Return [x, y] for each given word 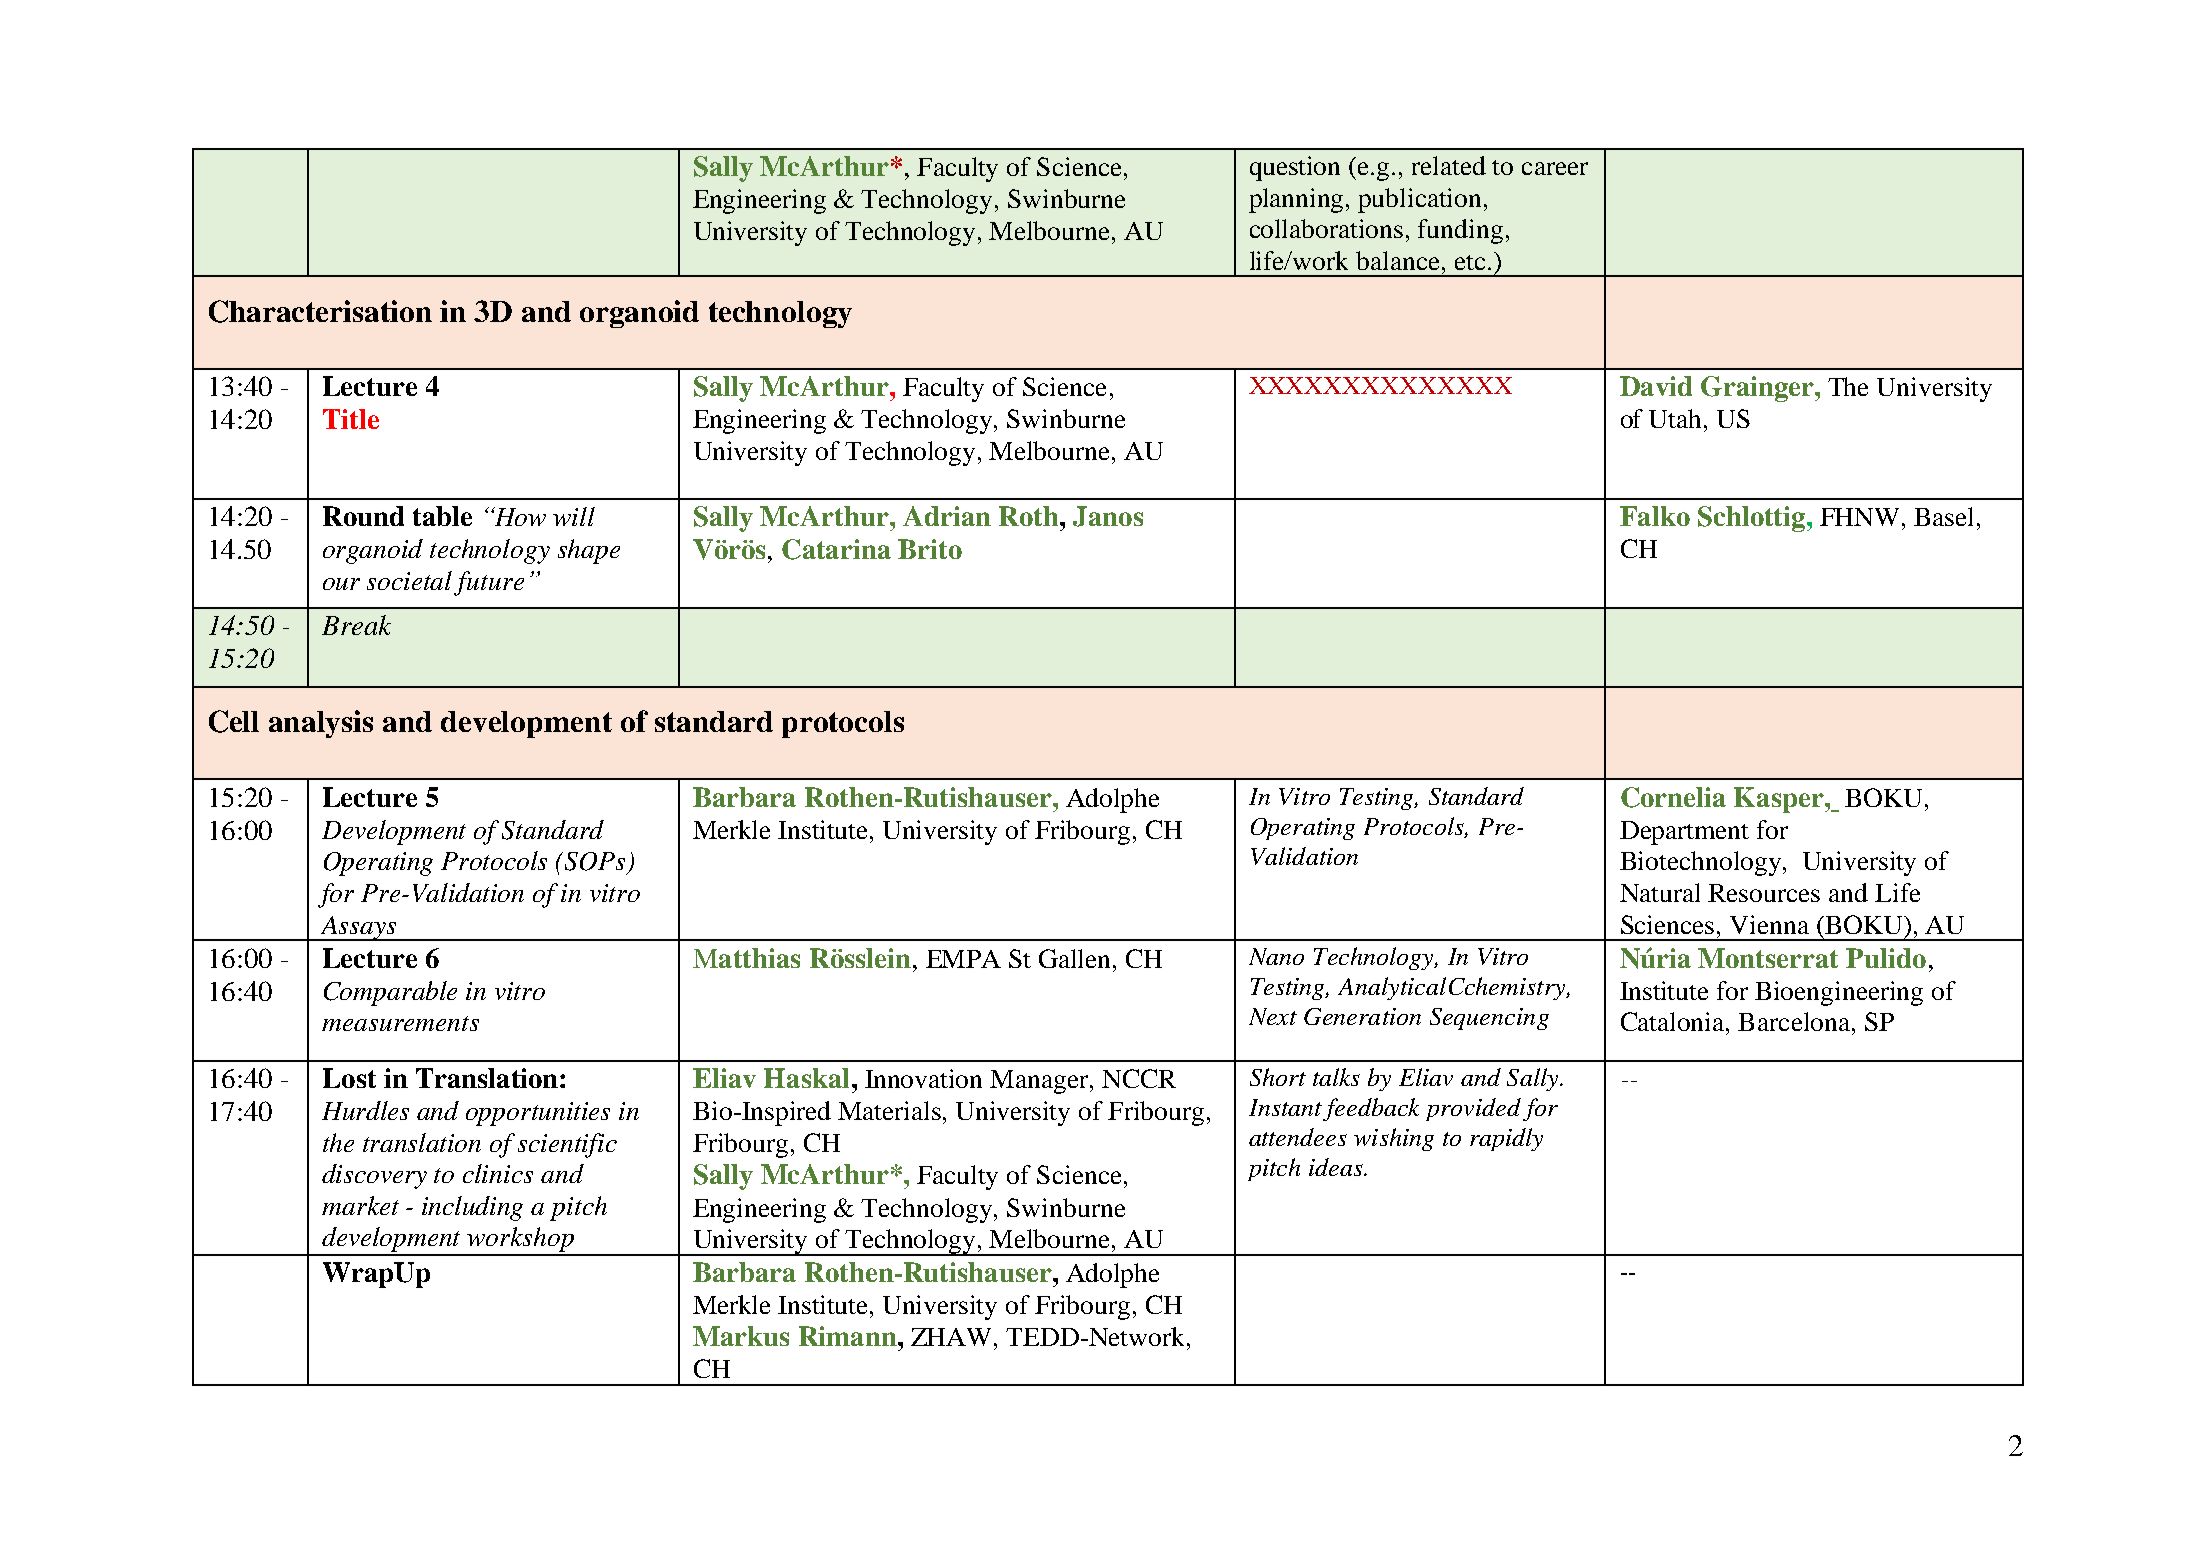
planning [1298, 200]
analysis [321, 724]
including [472, 1208]
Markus [741, 1336]
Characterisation [320, 311]
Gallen [1076, 958]
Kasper [1780, 800]
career [1555, 168]
